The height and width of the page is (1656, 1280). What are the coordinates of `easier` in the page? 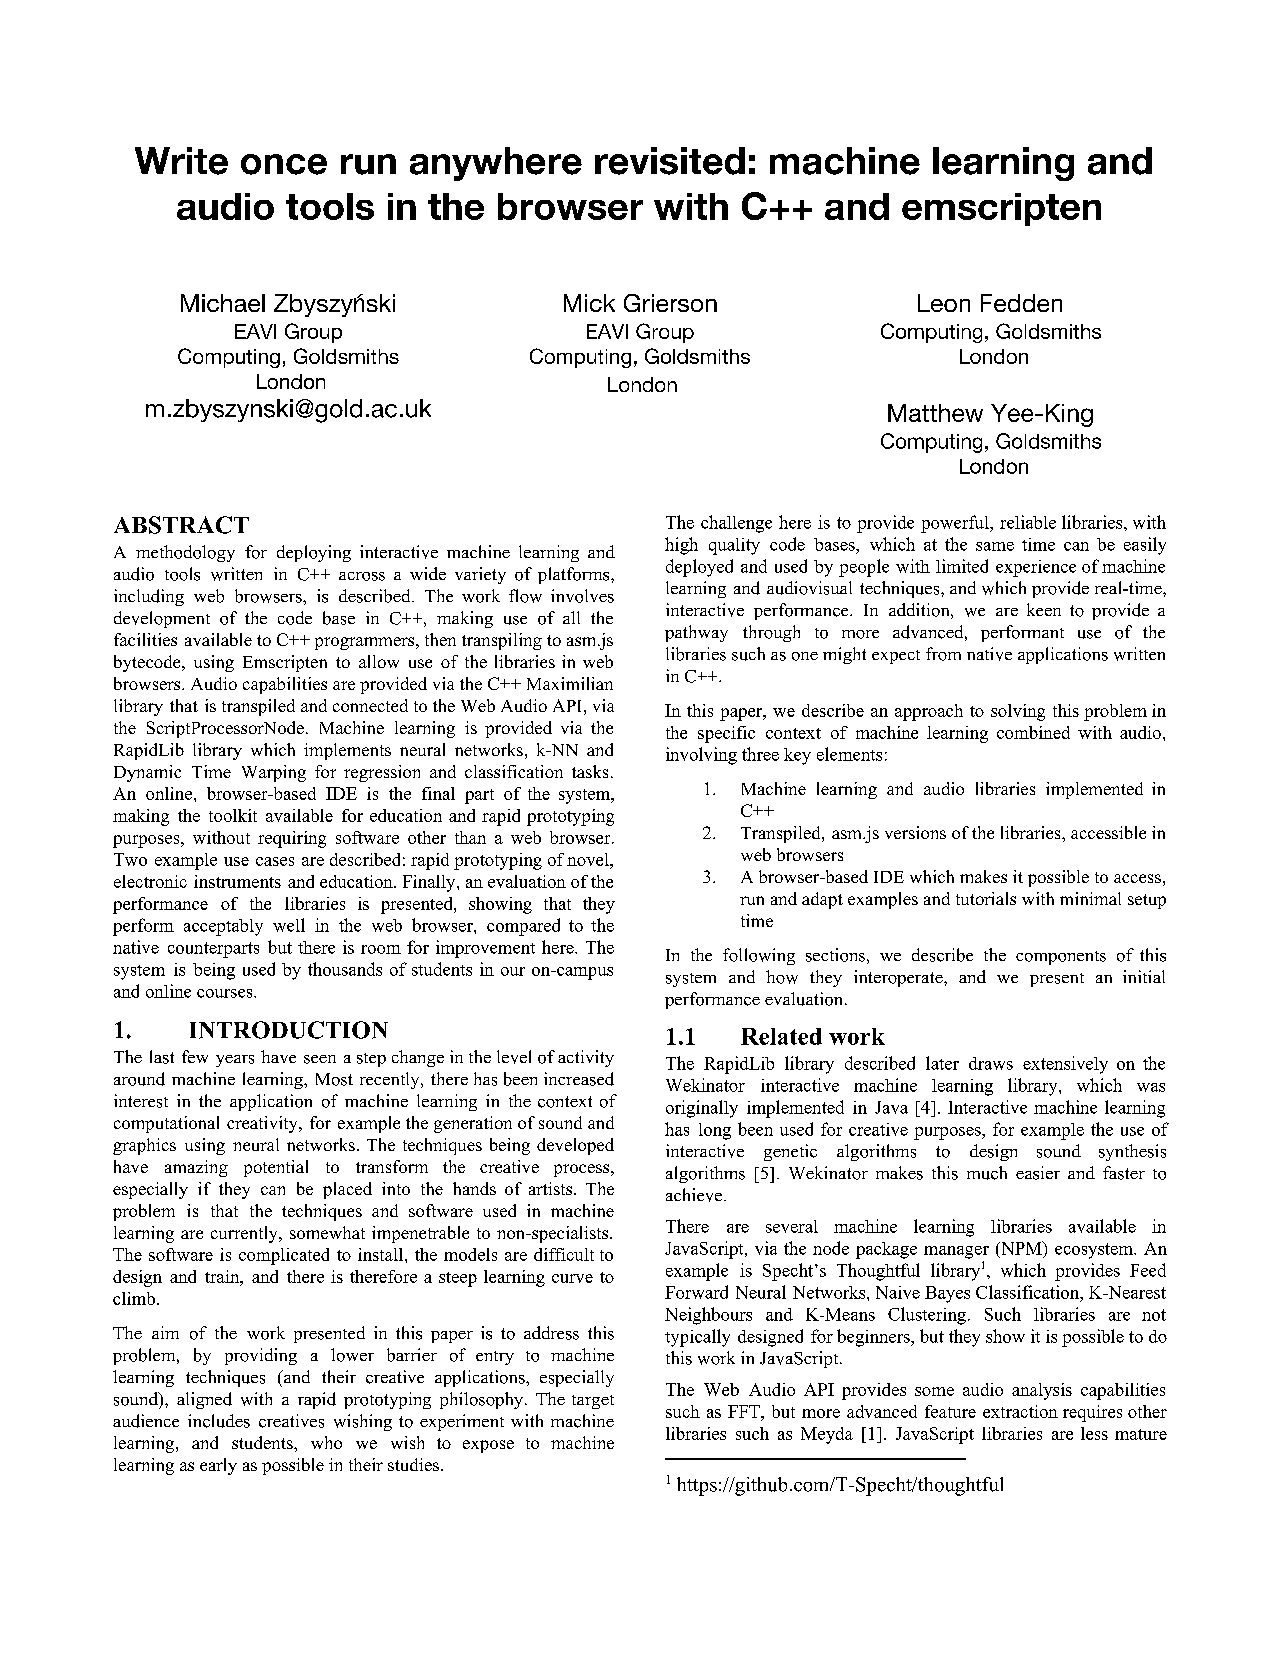 It's located at (1038, 1173).
